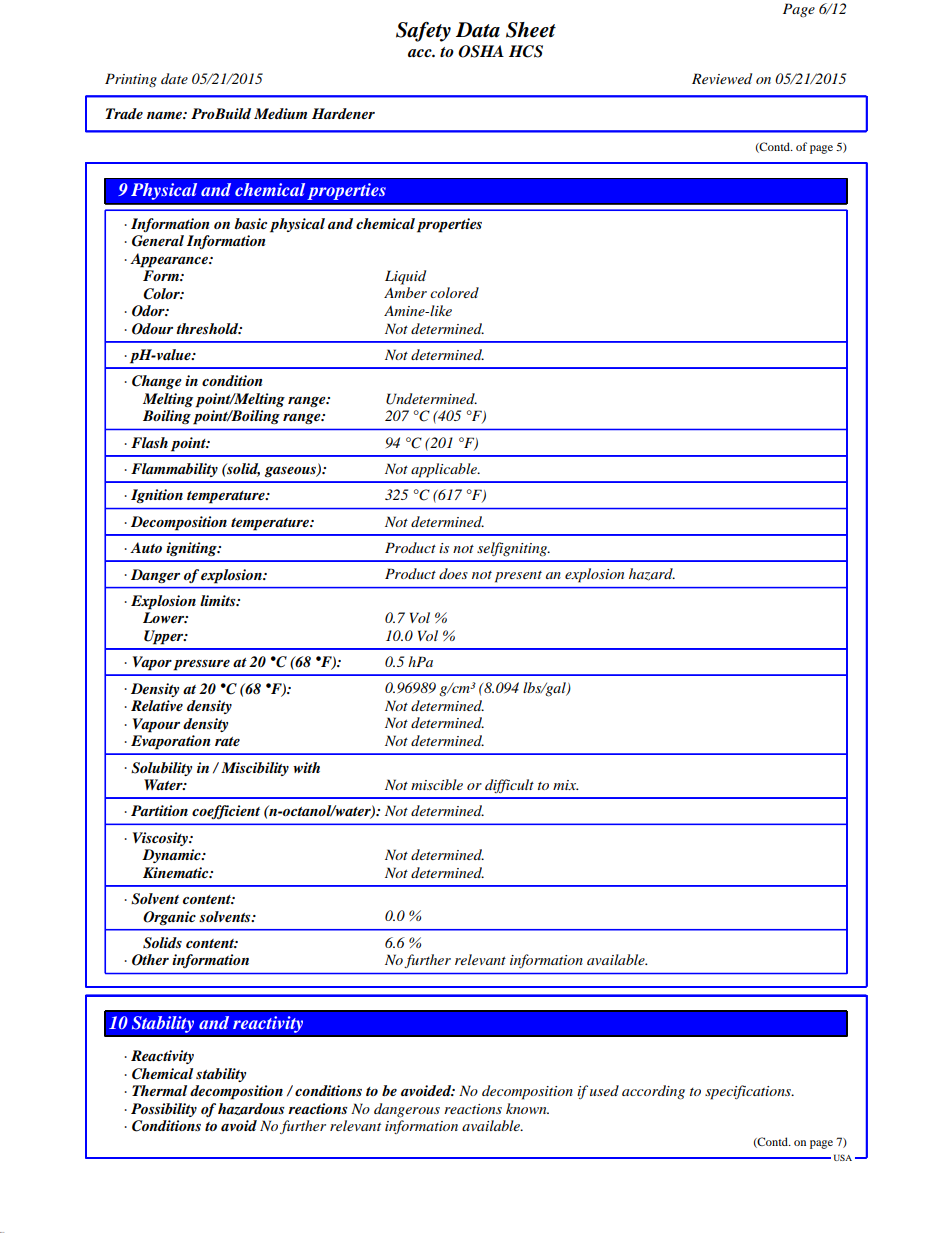 Image resolution: width=952 pixels, height=1233 pixels. What do you see at coordinates (722, 78) in the image?
I see `Reviewed` at bounding box center [722, 78].
